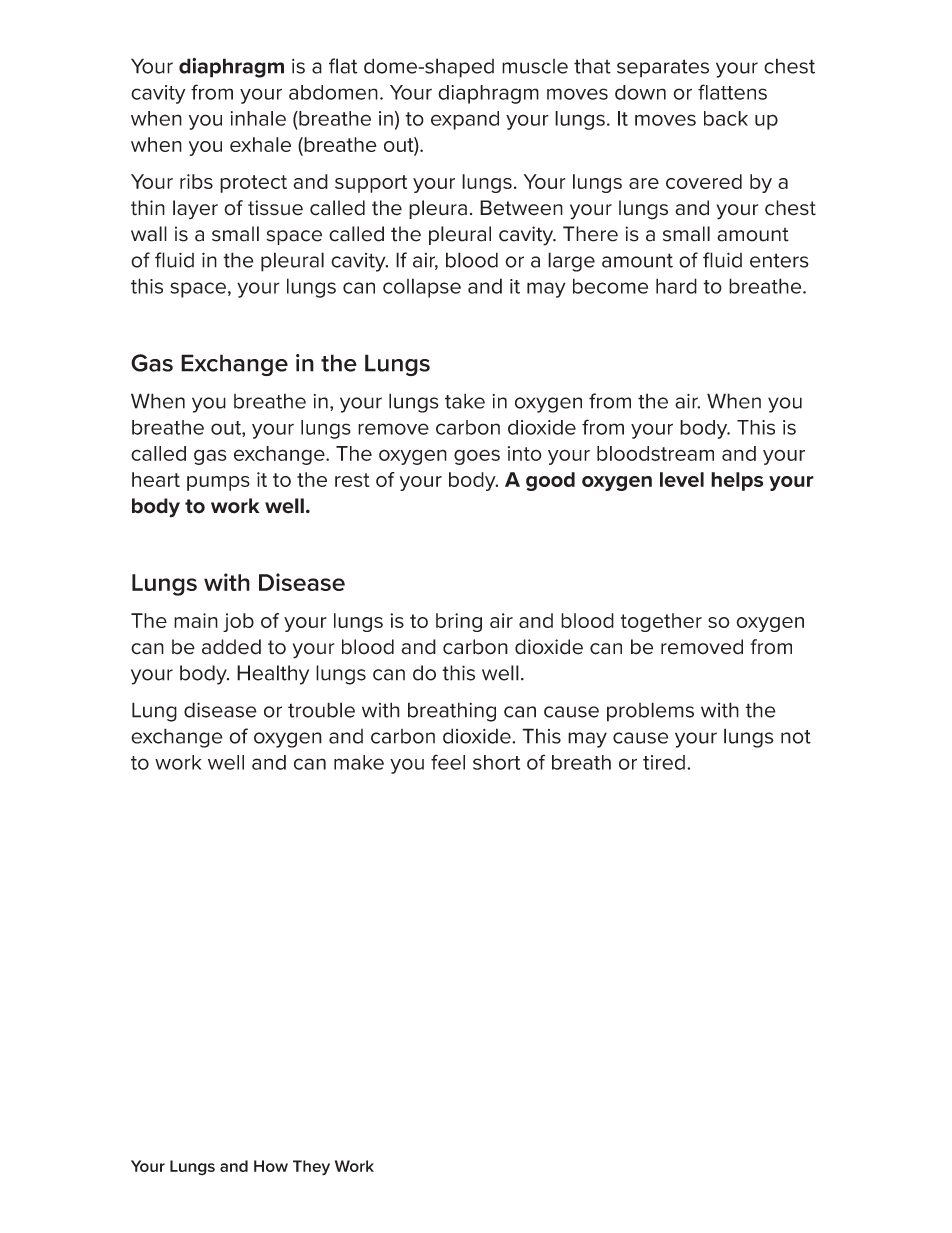 This document has width=952, height=1233. Describe the element at coordinates (664, 762) in the document. I see `tired` at that location.
